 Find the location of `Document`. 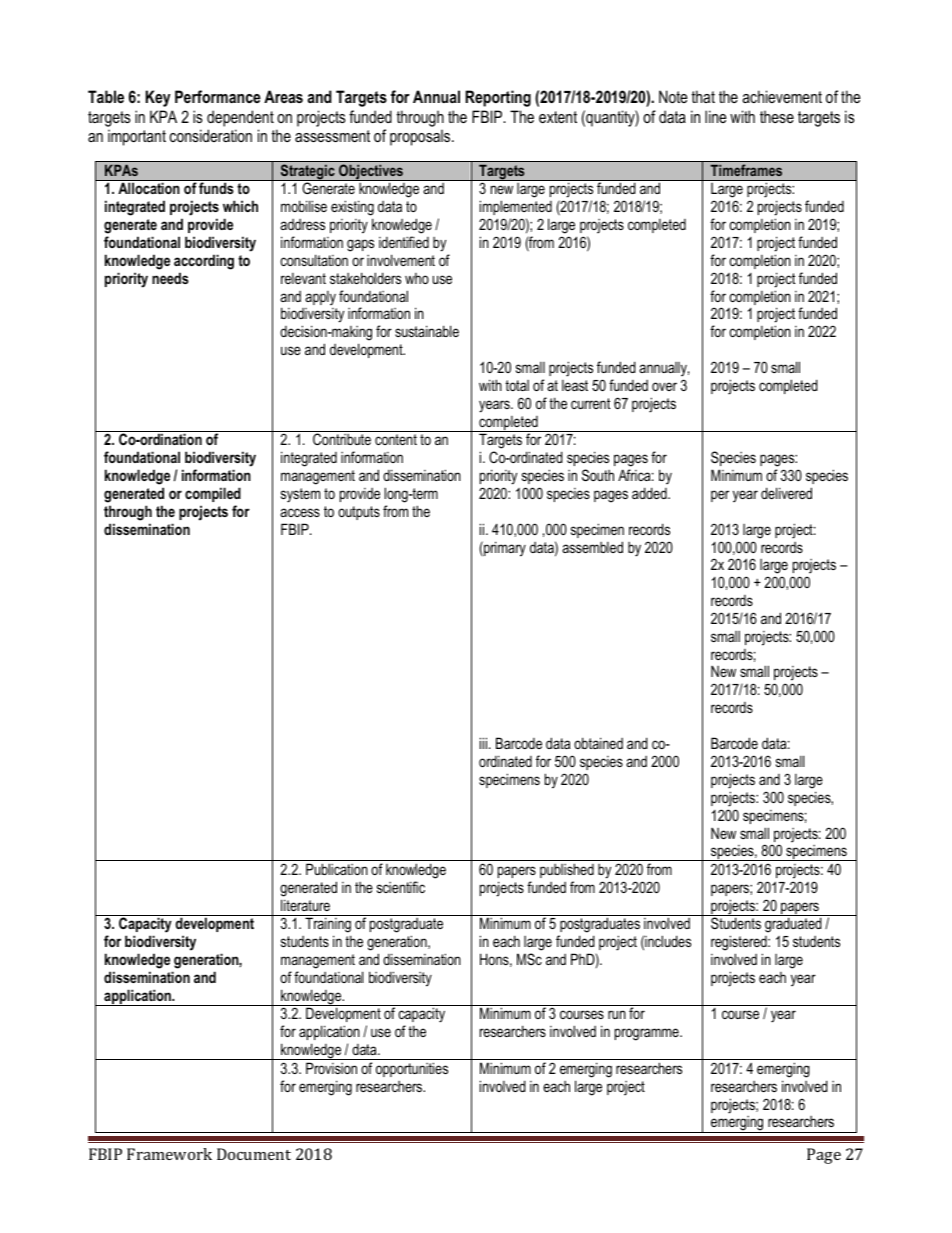

Document is located at coordinates (254, 1154).
